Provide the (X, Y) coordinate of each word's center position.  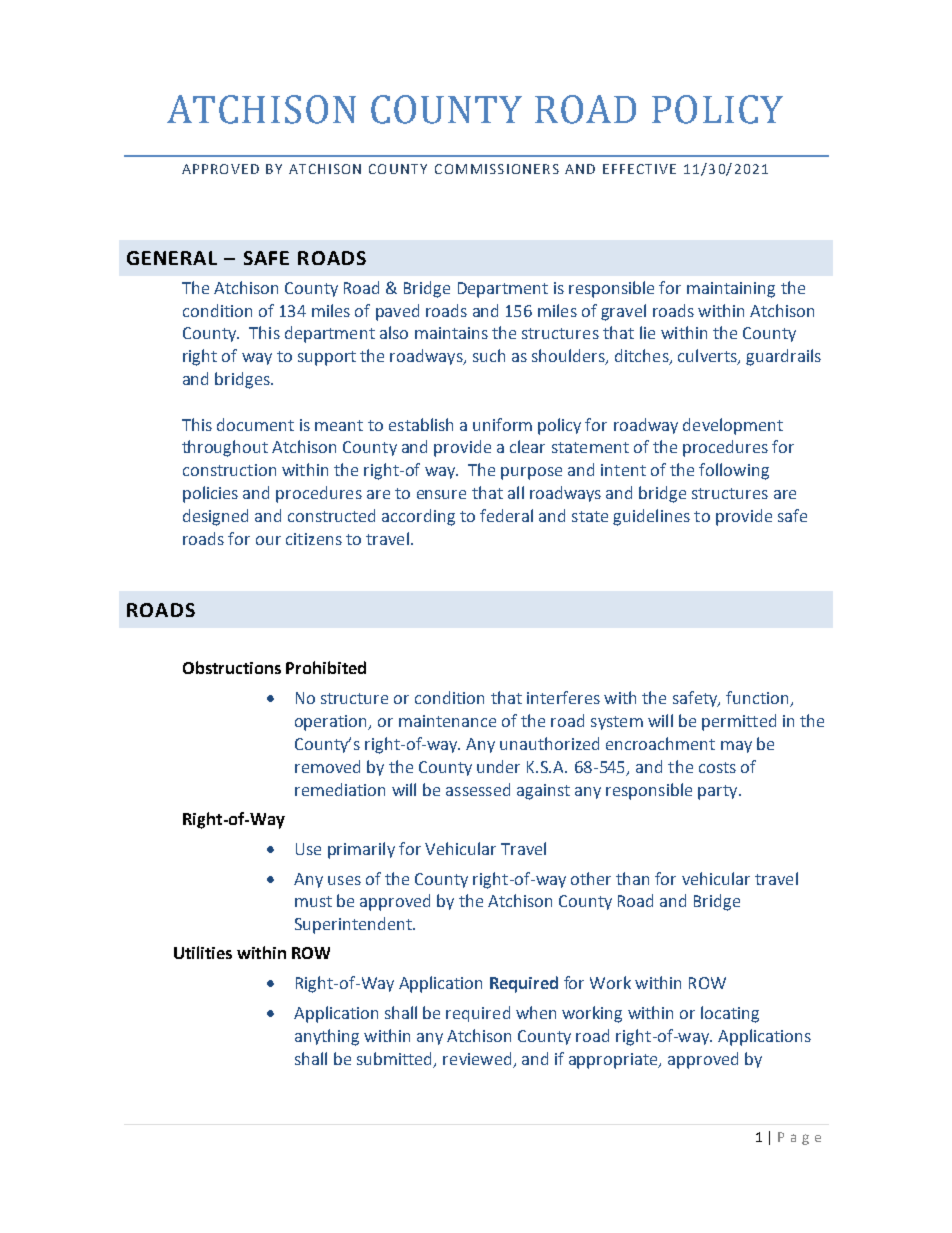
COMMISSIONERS (497, 169)
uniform (502, 424)
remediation (340, 789)
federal (506, 515)
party (719, 792)
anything (327, 1037)
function (758, 699)
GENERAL (172, 258)
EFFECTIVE (639, 169)
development (733, 426)
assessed (478, 789)
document (255, 424)
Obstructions (232, 667)
